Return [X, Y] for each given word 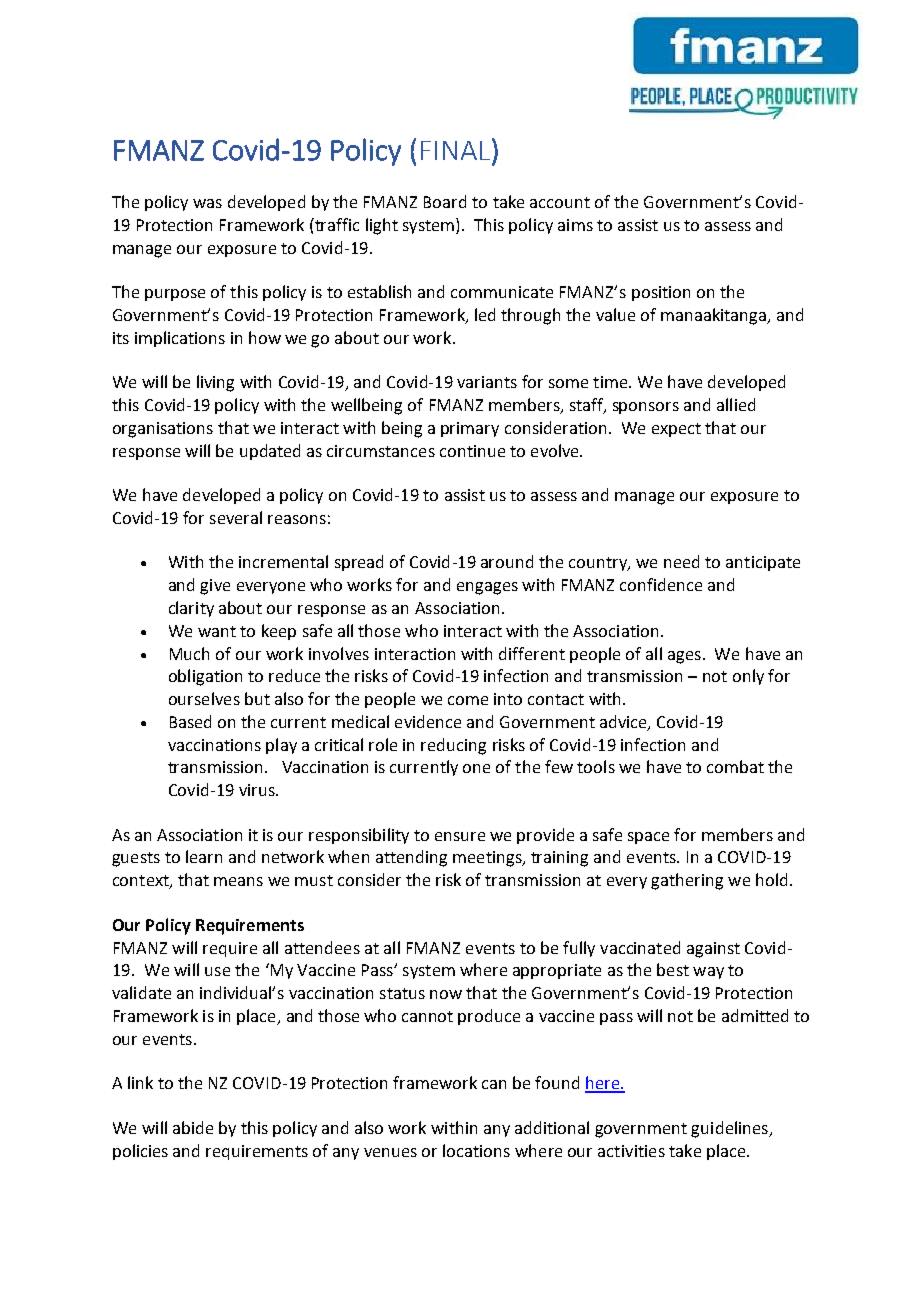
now [446, 994]
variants [487, 382]
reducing [453, 746]
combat [735, 766]
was [207, 203]
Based [190, 721]
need [681, 561]
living [215, 383]
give [215, 587]
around [507, 561]
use [217, 971]
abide [193, 1127]
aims [575, 225]
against [713, 950]
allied [736, 404]
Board [445, 201]
